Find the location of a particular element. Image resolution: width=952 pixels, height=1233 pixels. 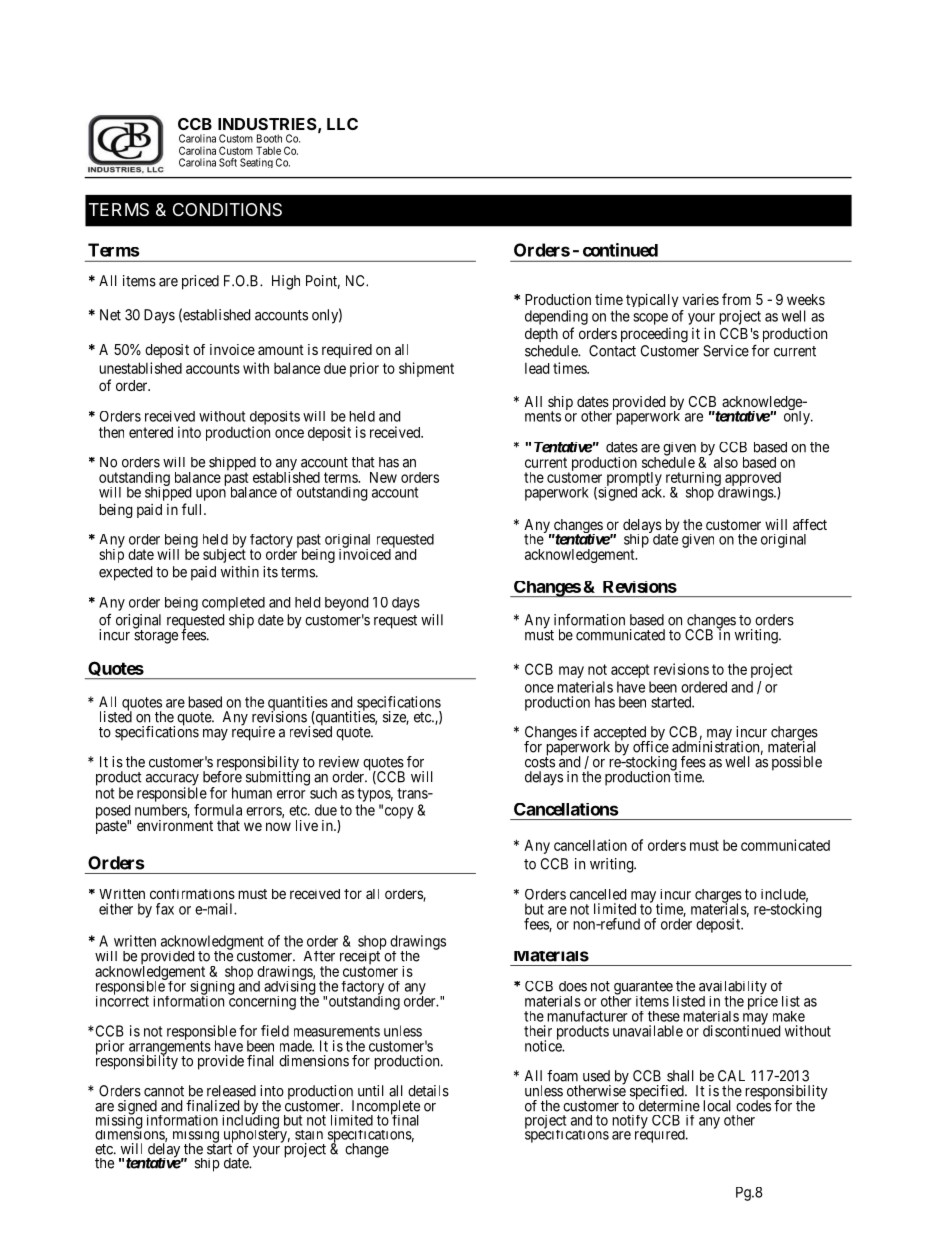

storage is located at coordinates (156, 637).
